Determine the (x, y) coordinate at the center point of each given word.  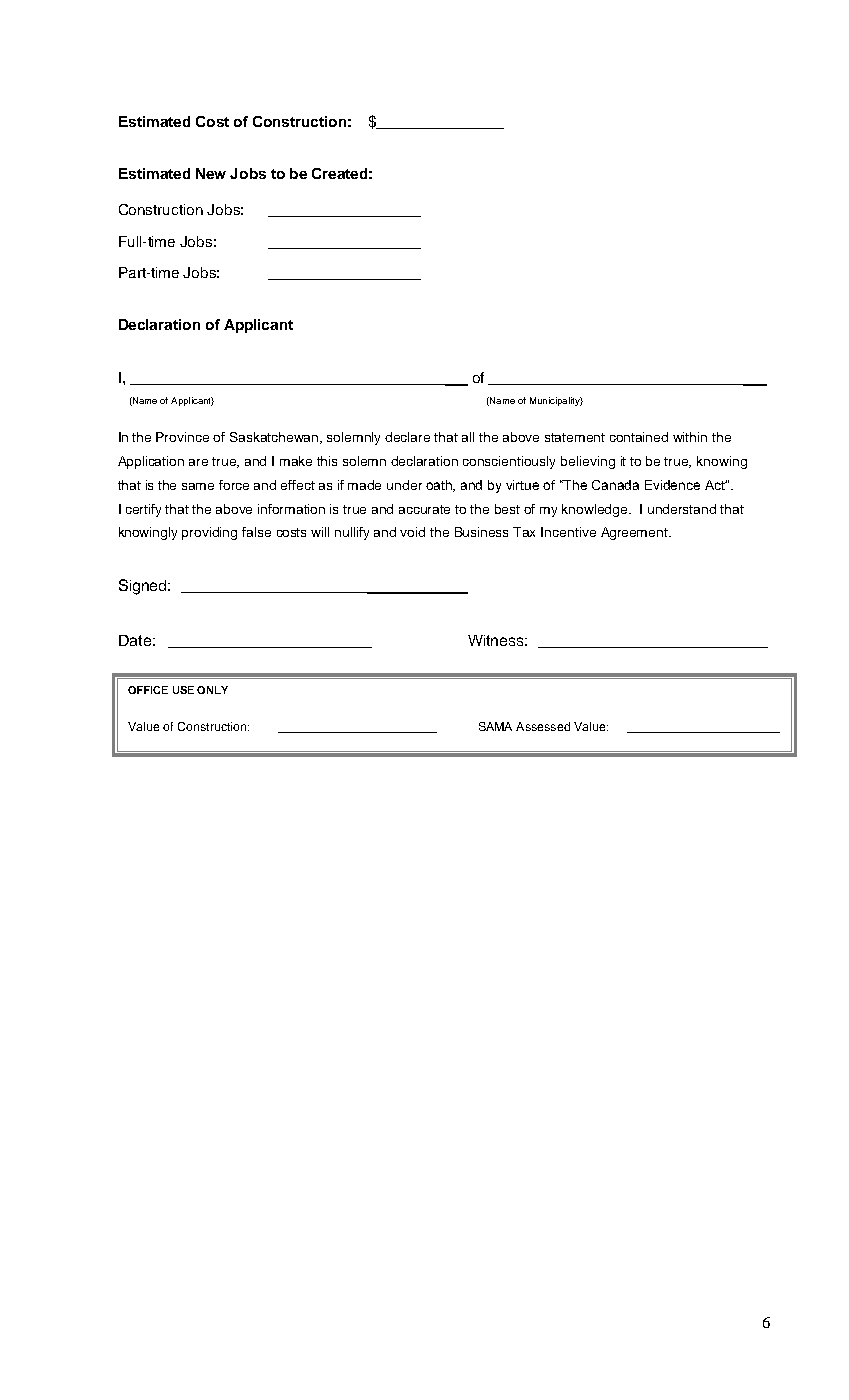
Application (151, 462)
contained (639, 437)
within (690, 437)
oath (440, 486)
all (468, 437)
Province (182, 437)
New (211, 173)
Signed (144, 587)
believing (588, 462)
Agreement (636, 533)
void (412, 532)
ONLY (212, 690)
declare (407, 437)
